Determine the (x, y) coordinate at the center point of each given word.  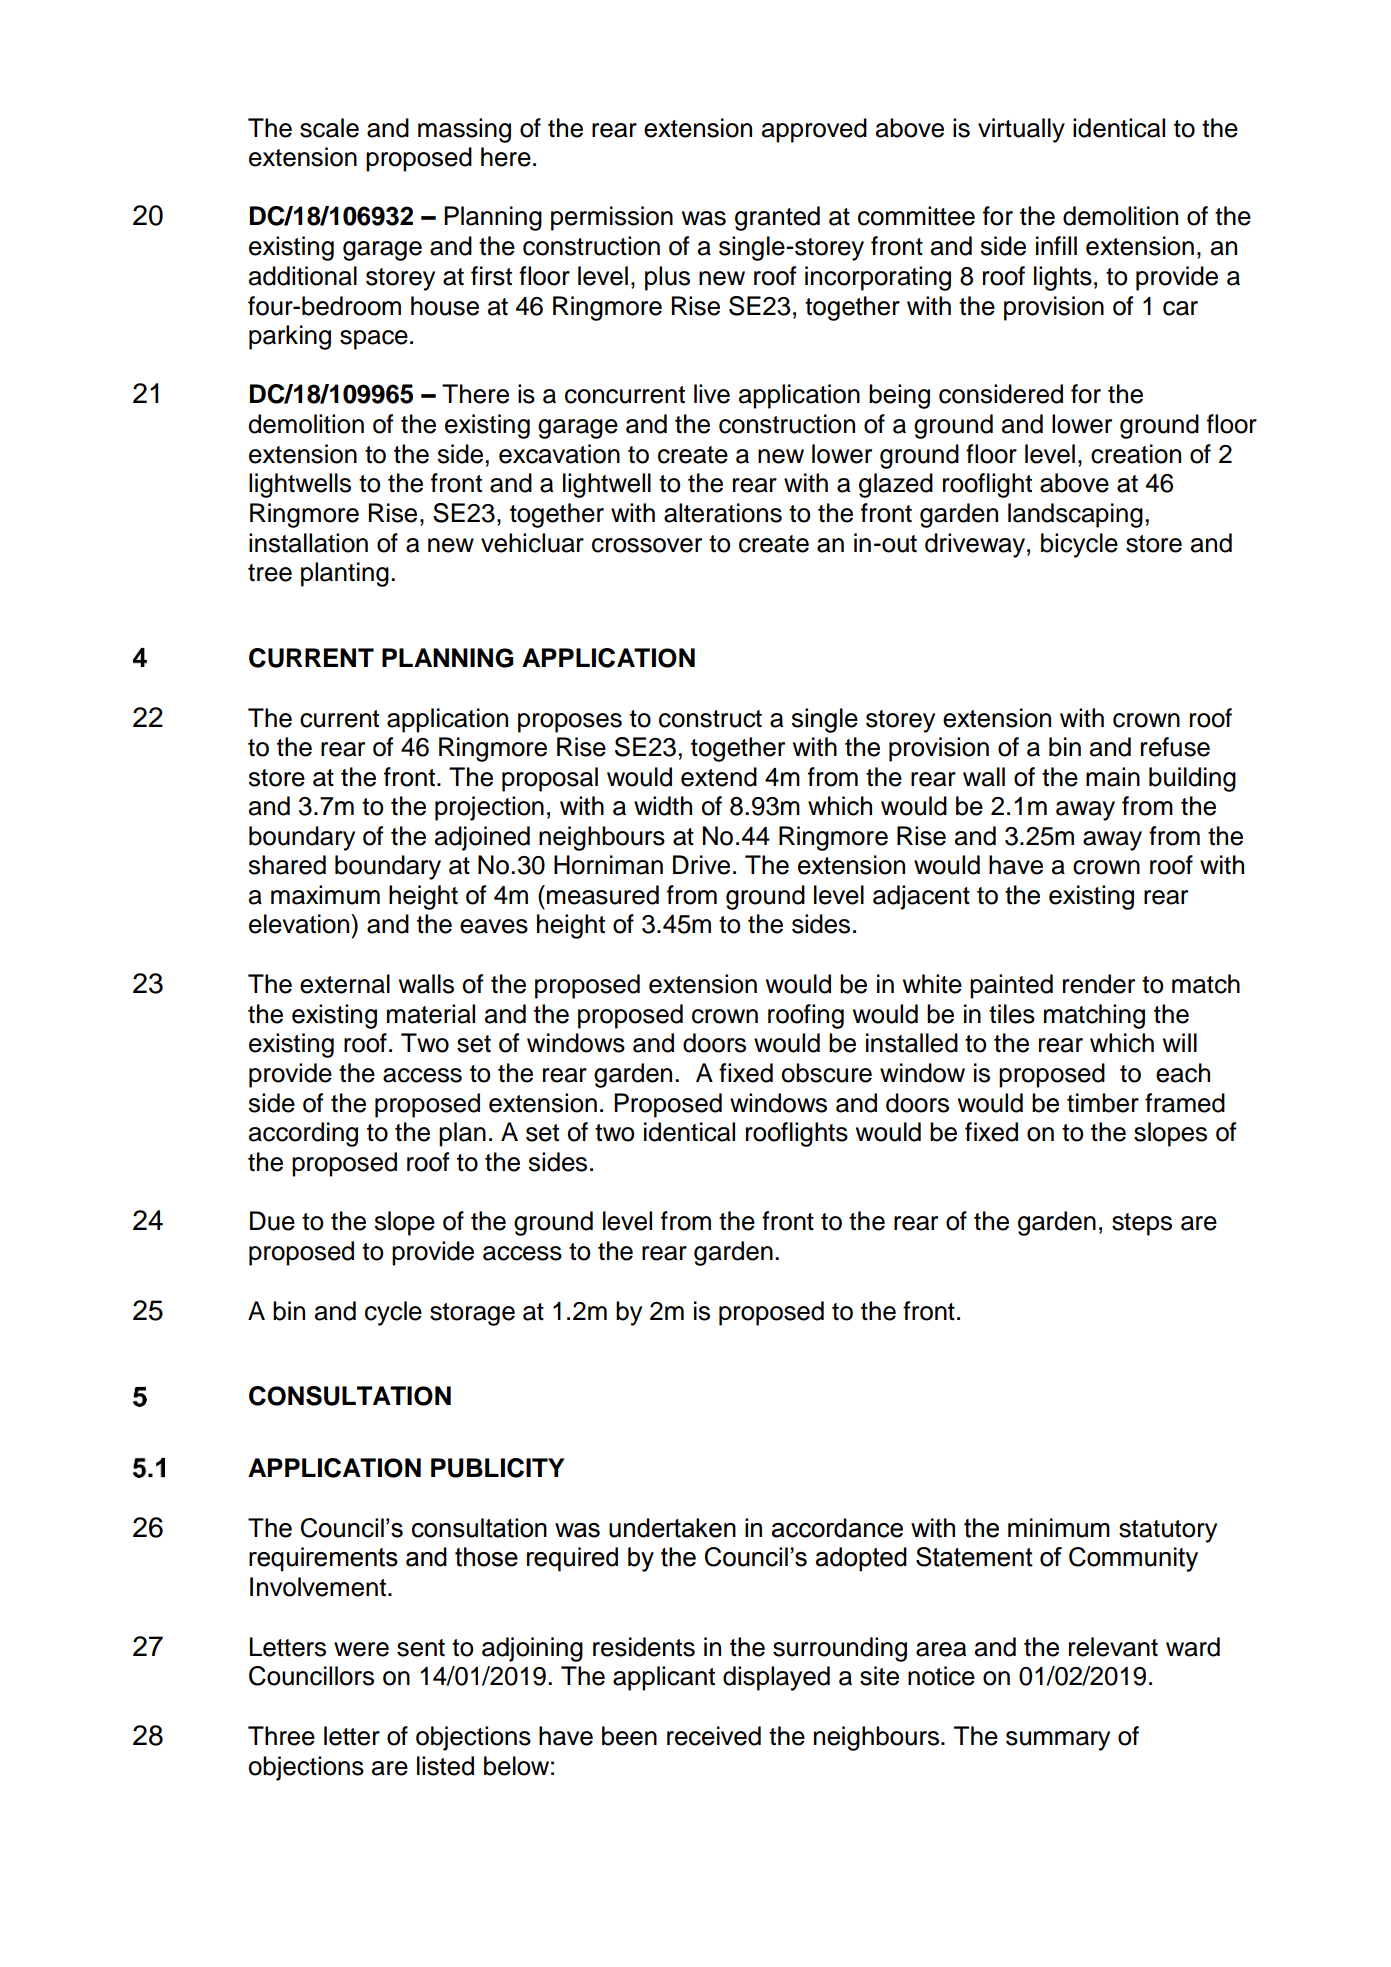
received (714, 1736)
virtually (1021, 130)
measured (603, 895)
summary (1058, 1741)
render (1099, 984)
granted (777, 218)
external (345, 984)
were (361, 1649)
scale (329, 128)
